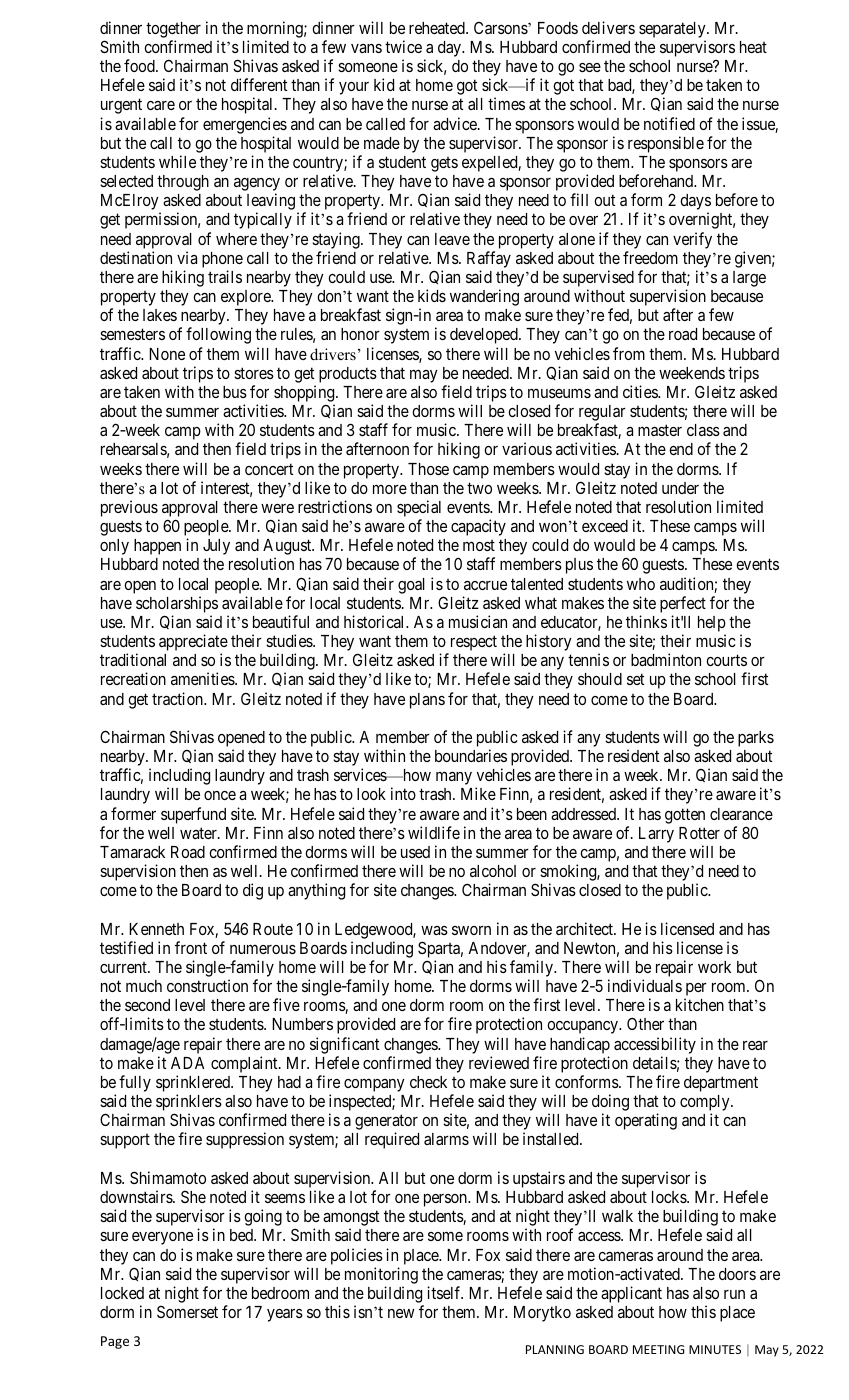 The height and width of the image is (1400, 849). What do you see at coordinates (156, 929) in the image?
I see `Kenneth` at bounding box center [156, 929].
